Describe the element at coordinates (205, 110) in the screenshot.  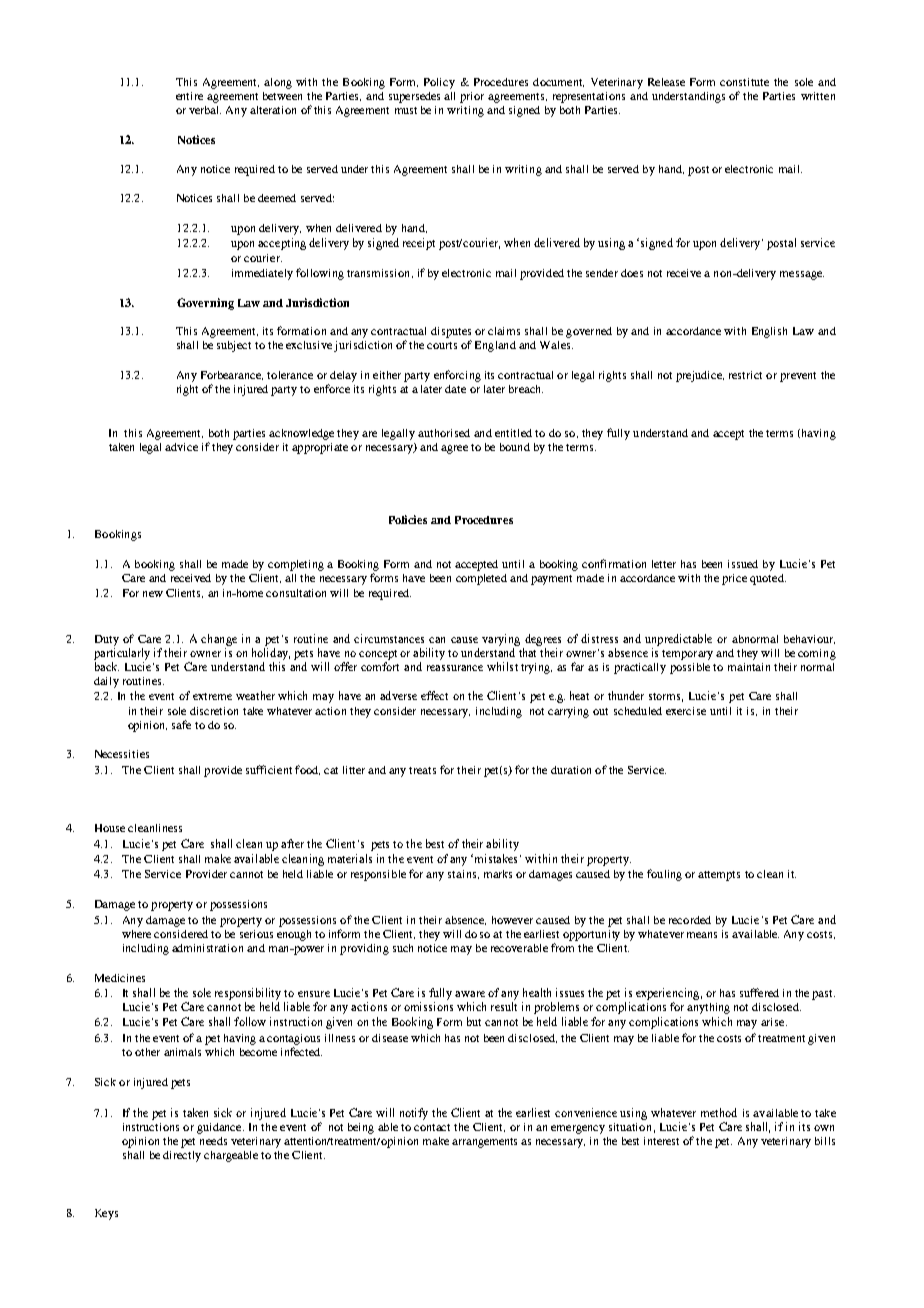
I see `verbal` at that location.
